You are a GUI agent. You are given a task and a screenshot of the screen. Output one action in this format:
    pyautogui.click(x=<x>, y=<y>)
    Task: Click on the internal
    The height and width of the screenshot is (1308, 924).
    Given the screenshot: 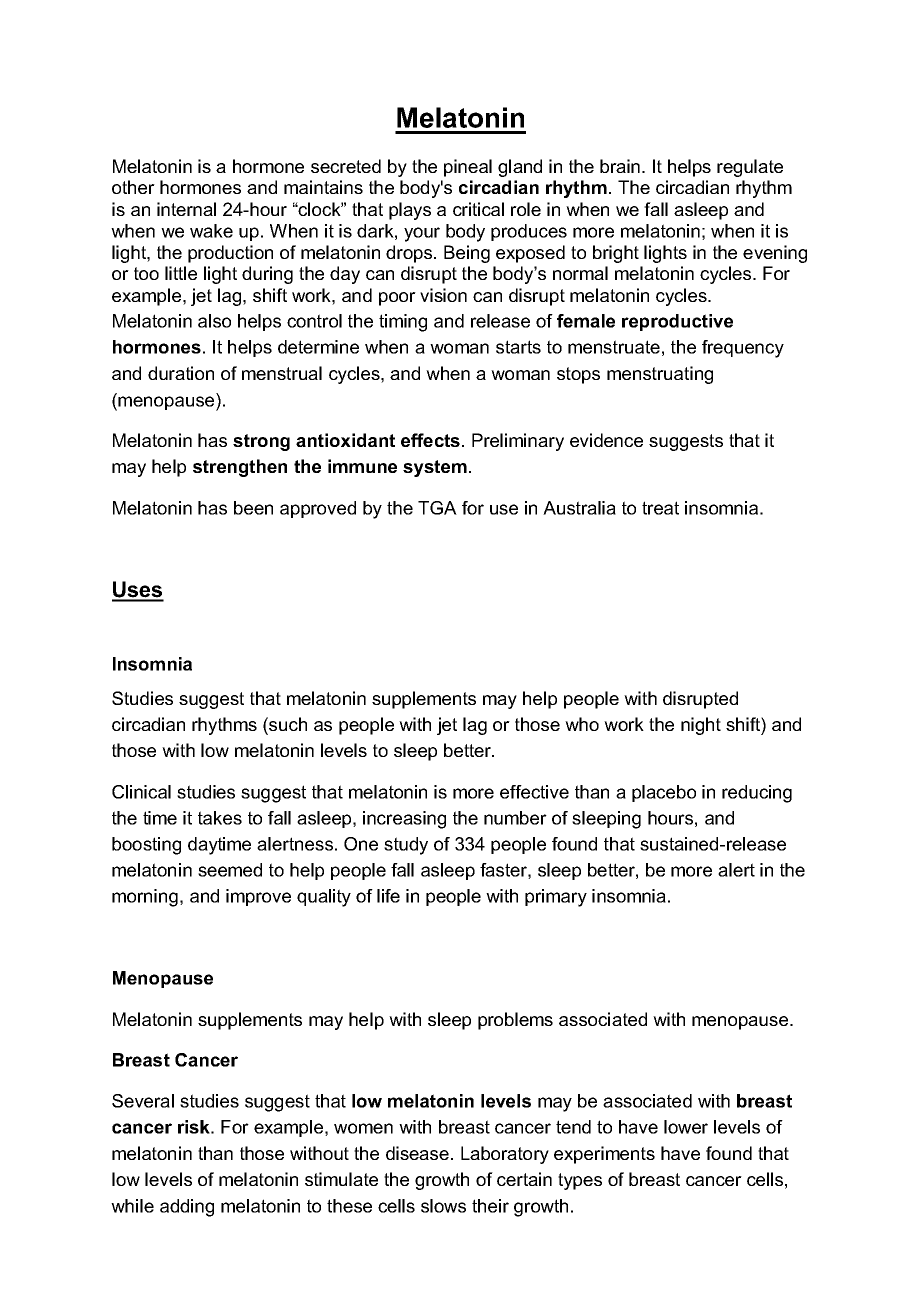 What is the action you would take?
    pyautogui.click(x=186, y=209)
